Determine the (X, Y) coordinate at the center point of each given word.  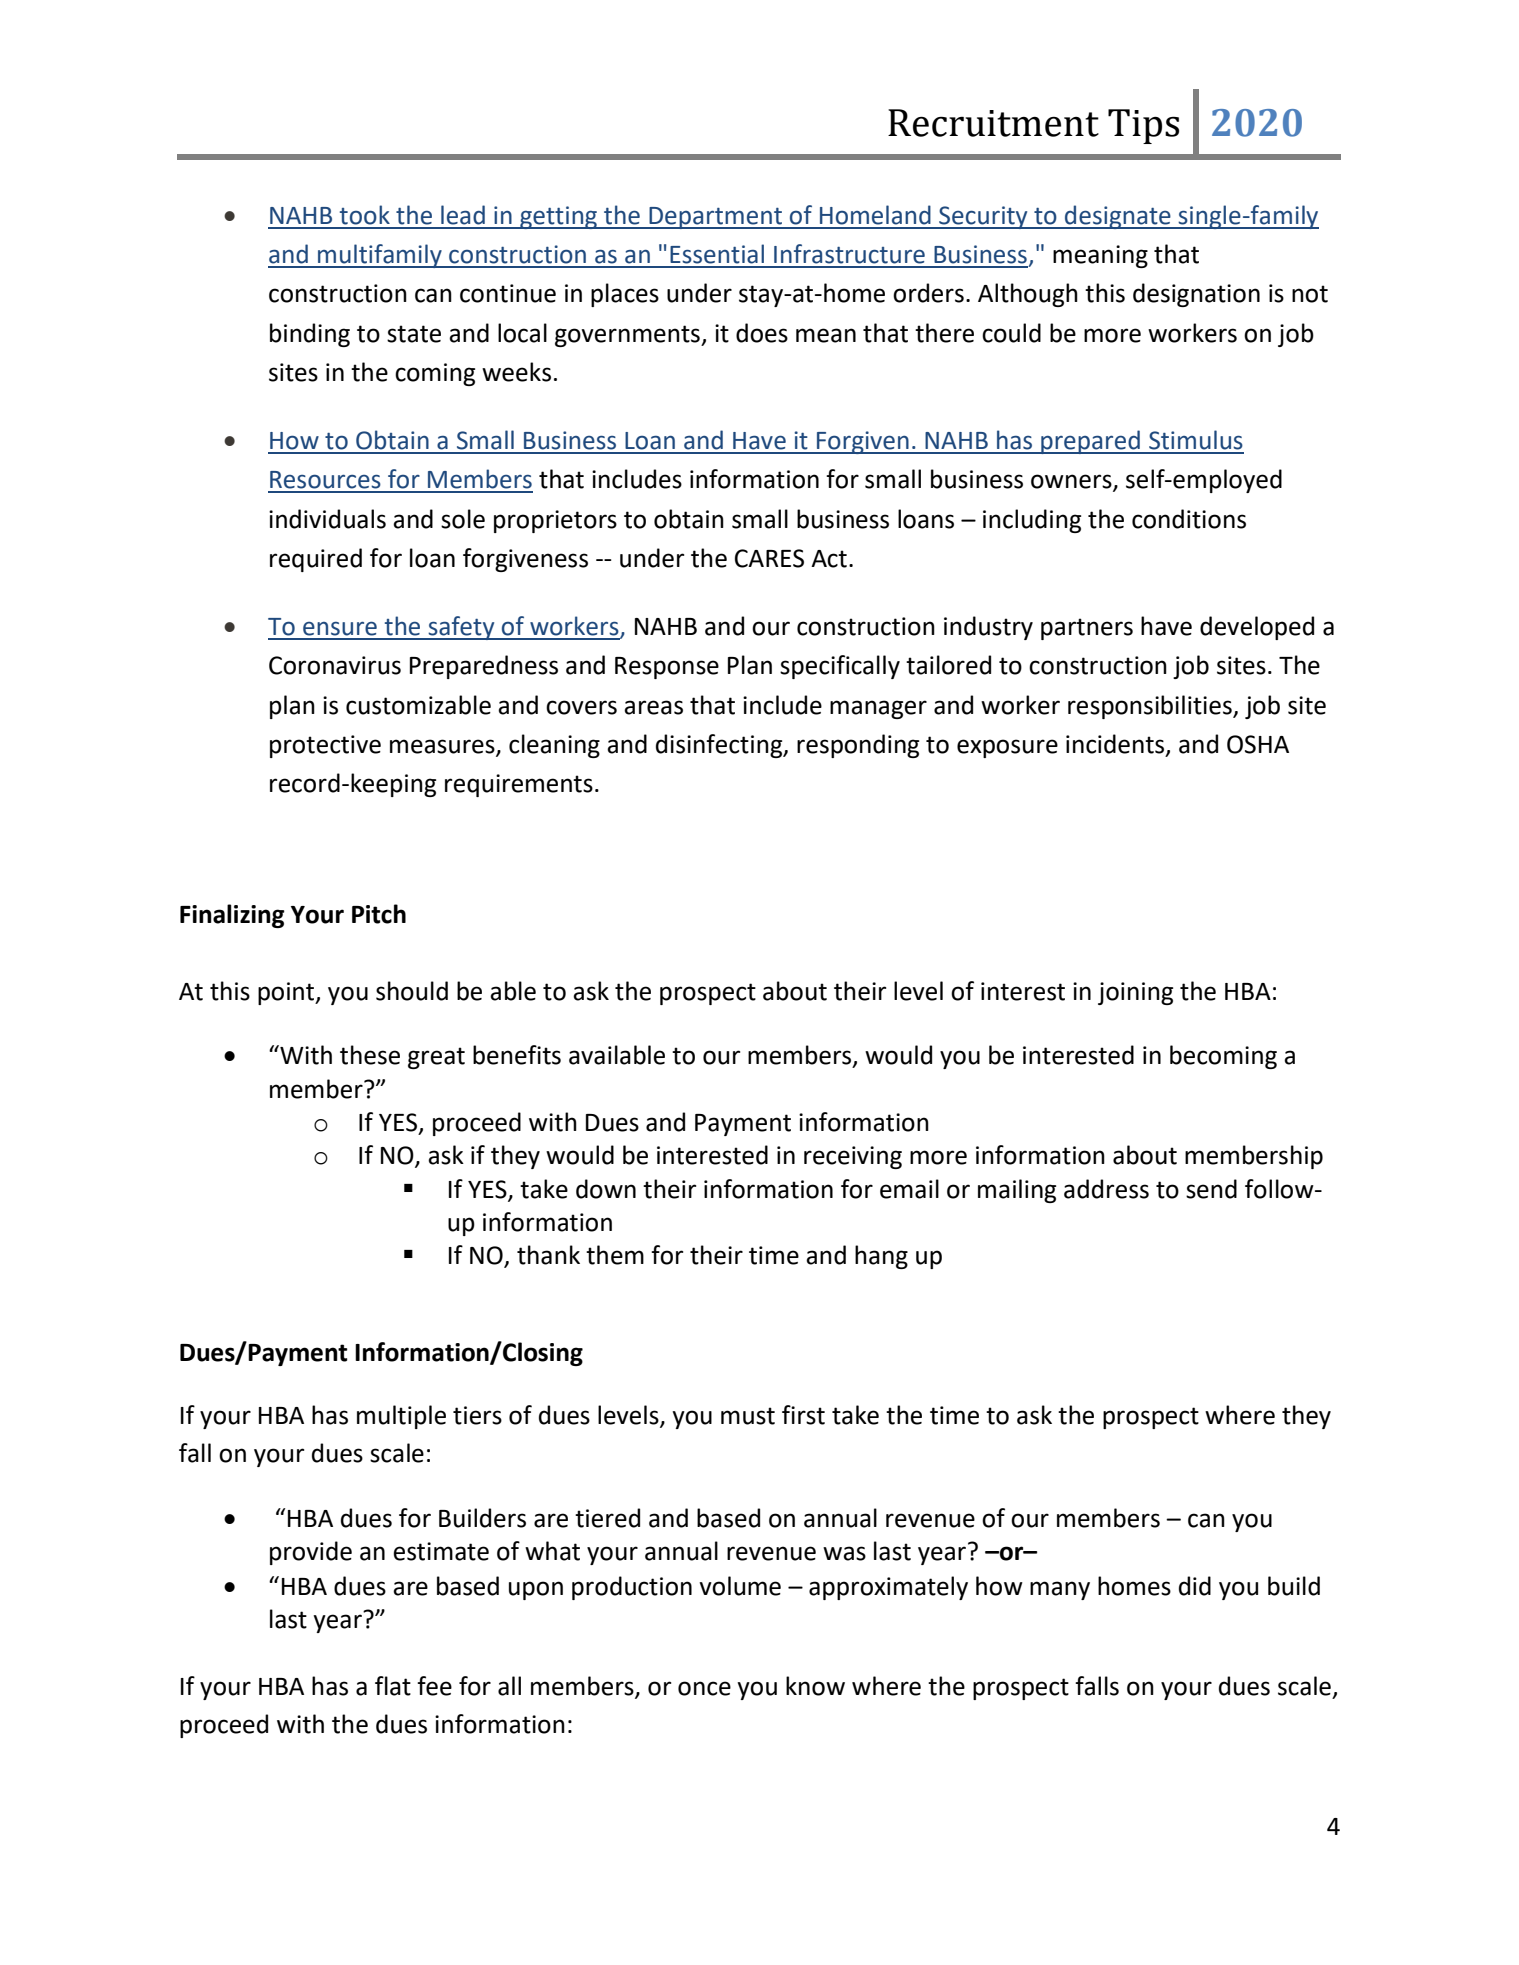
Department (716, 218)
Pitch (379, 914)
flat (393, 1686)
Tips (1143, 126)
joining (1135, 993)
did (1195, 1586)
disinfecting (720, 746)
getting (559, 217)
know (815, 1686)
